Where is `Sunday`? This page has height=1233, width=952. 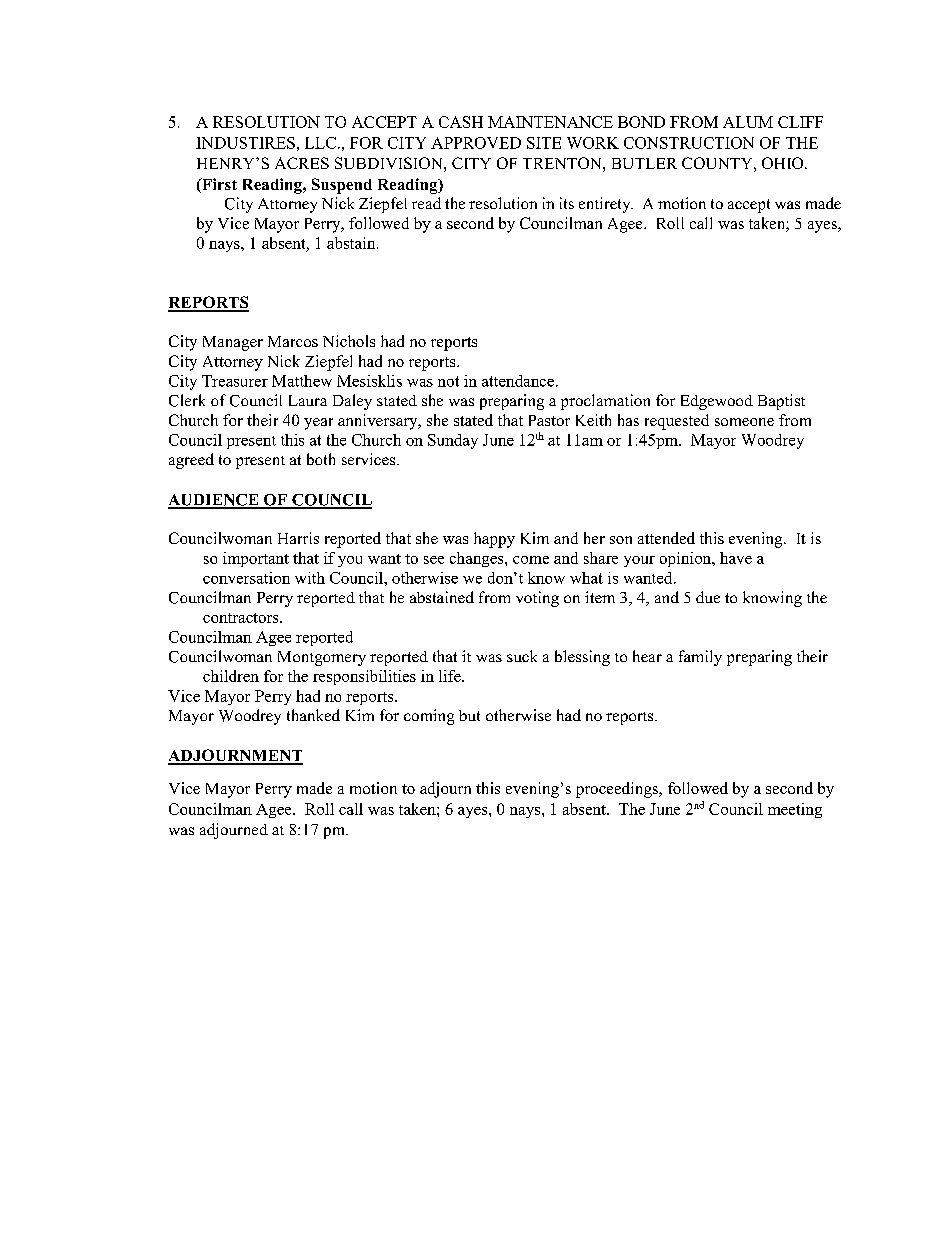
Sunday is located at coordinates (453, 441).
